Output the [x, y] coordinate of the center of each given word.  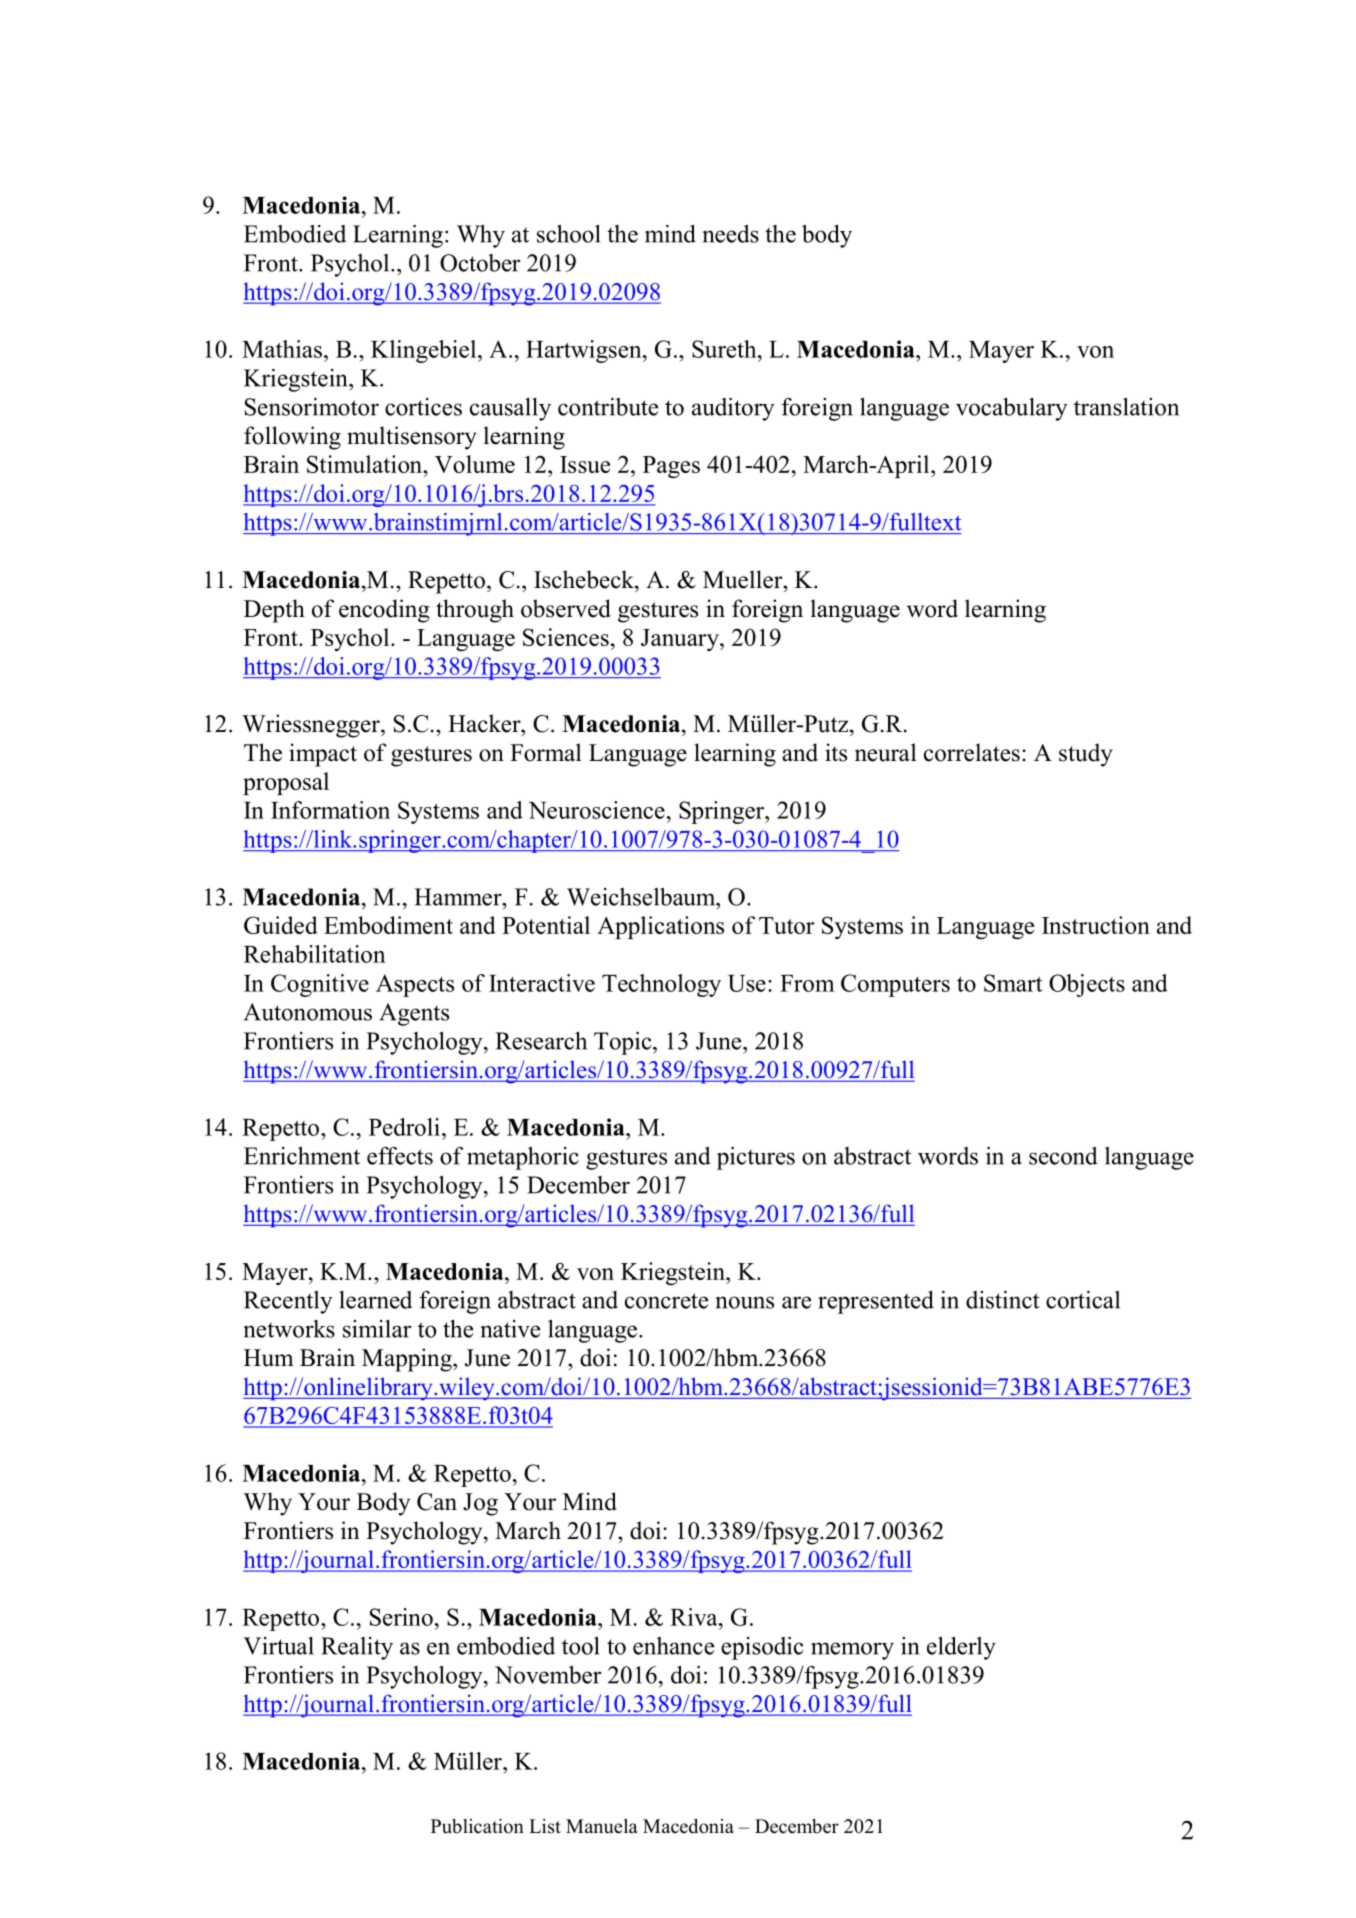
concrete [666, 1301]
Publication [477, 1826]
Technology [661, 985]
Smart [1013, 983]
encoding [384, 611]
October [480, 263]
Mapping [408, 1360]
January [681, 640]
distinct [1003, 1300]
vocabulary [1012, 409]
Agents [414, 1014]
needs [730, 234]
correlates [972, 752]
